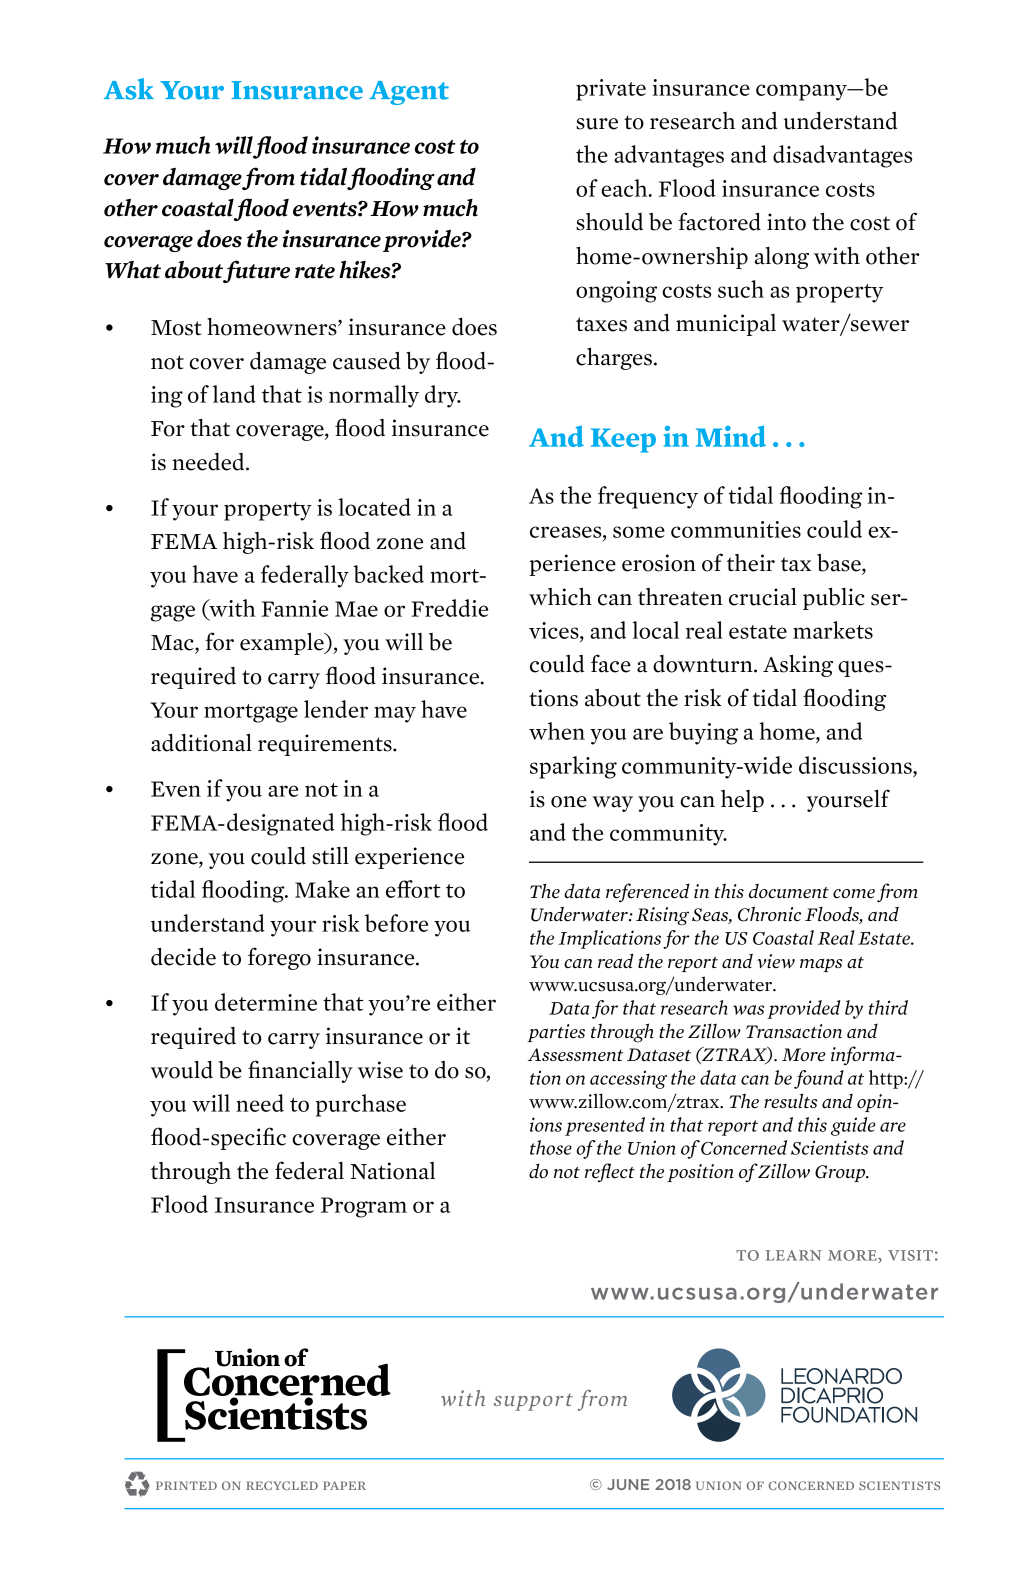  What do you see at coordinates (731, 436) in the screenshot?
I see `Mind` at bounding box center [731, 436].
